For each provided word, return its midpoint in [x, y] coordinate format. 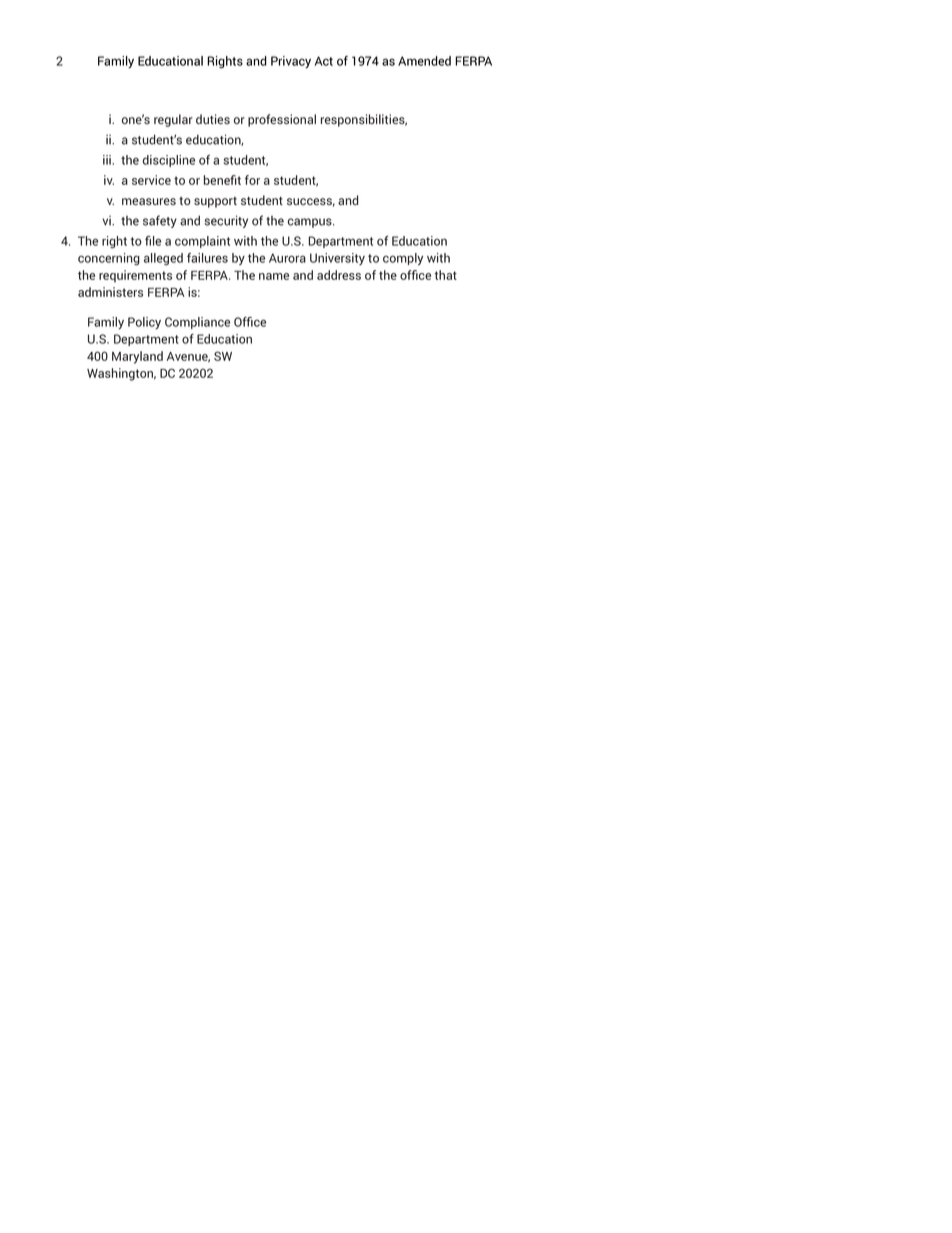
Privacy [291, 62]
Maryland [137, 357]
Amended [424, 61]
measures [149, 201]
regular [173, 120]
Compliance [197, 323]
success [311, 202]
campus [311, 223]
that [446, 275]
